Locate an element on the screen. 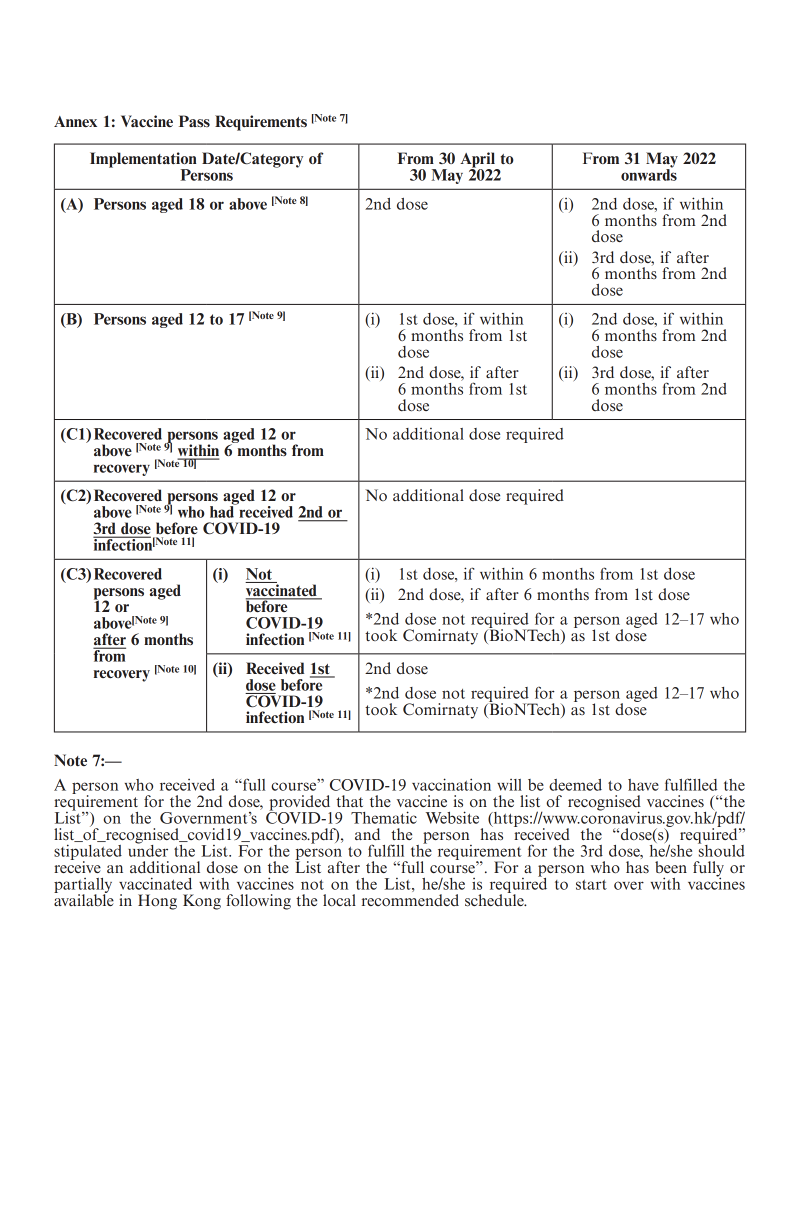  deemed is located at coordinates (575, 785).
